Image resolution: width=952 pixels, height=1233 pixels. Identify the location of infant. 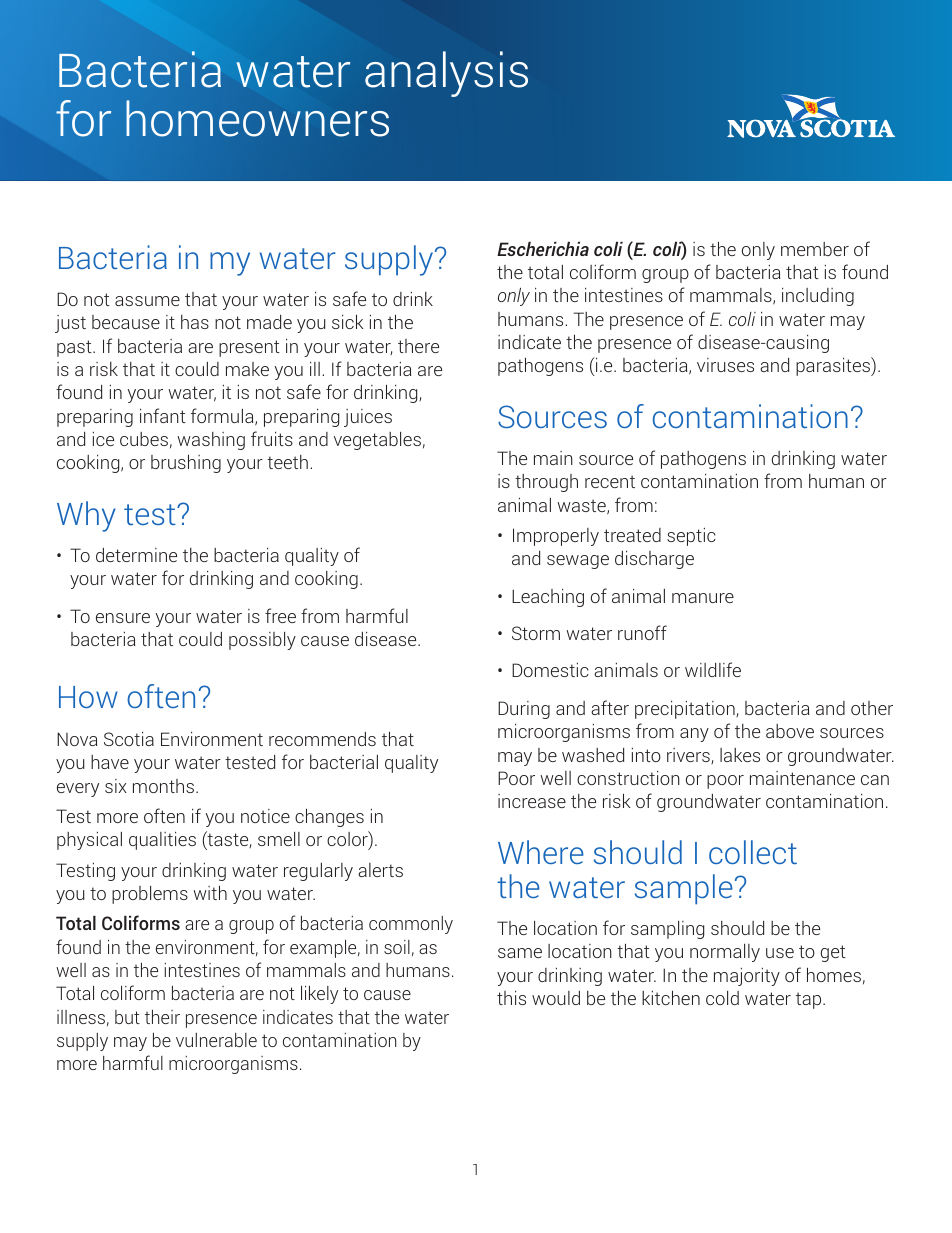
(163, 415).
